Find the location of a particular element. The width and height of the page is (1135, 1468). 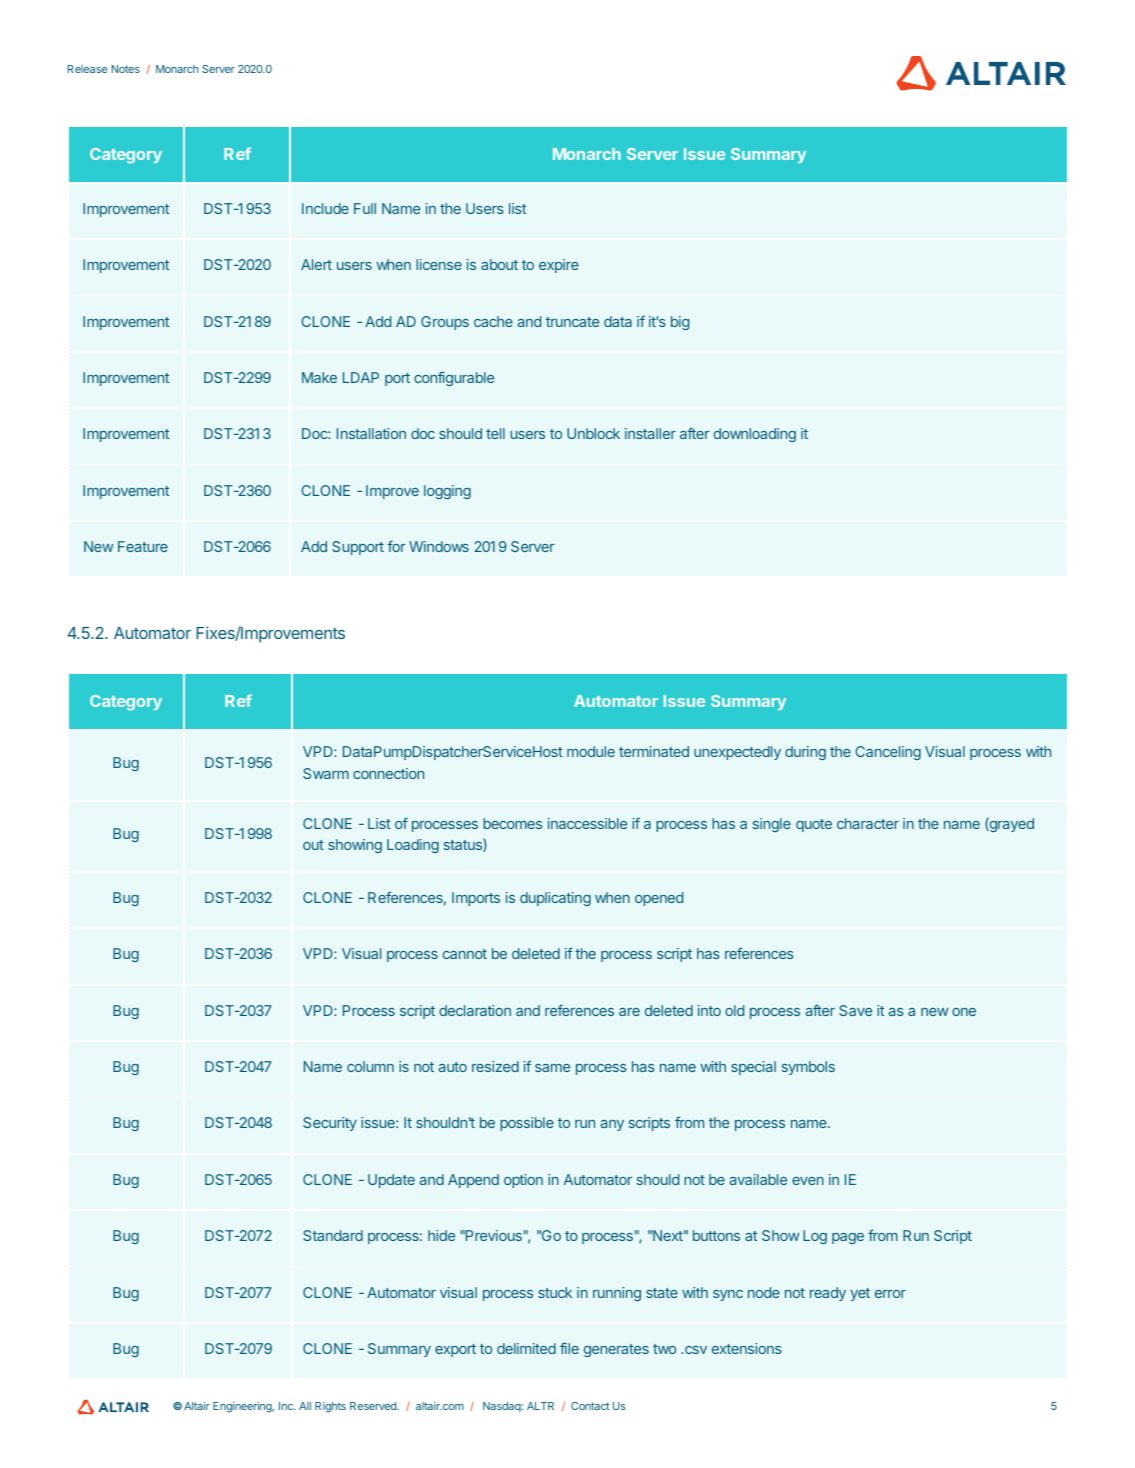

Security is located at coordinates (330, 1124).
